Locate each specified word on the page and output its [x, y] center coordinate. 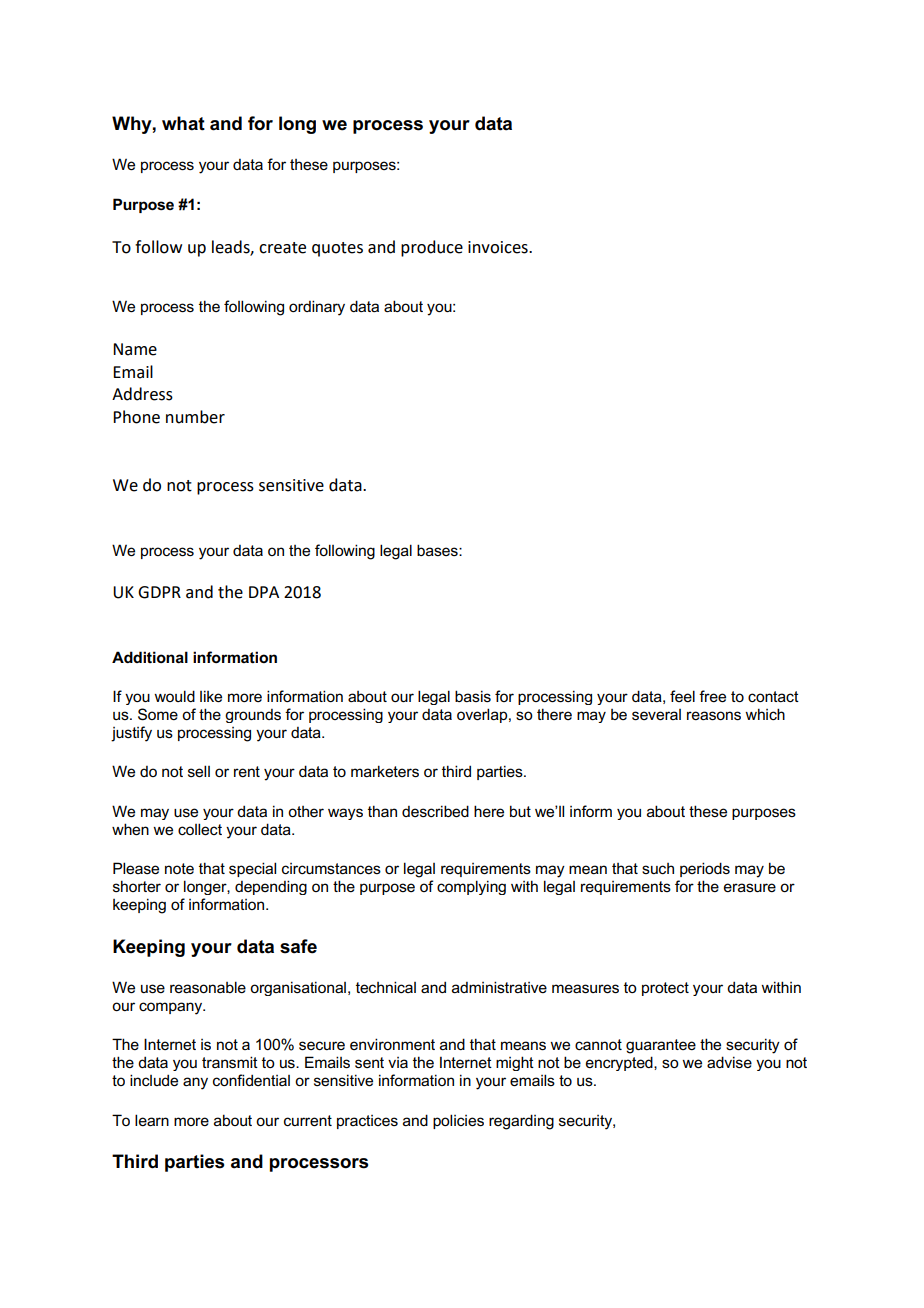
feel [682, 696]
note [179, 868]
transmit [230, 1062]
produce [432, 248]
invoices [499, 247]
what [183, 123]
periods [705, 869]
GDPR [159, 592]
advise [729, 1062]
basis [473, 696]
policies [458, 1121]
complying [471, 887]
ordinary [317, 308]
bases [438, 550]
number [195, 417]
